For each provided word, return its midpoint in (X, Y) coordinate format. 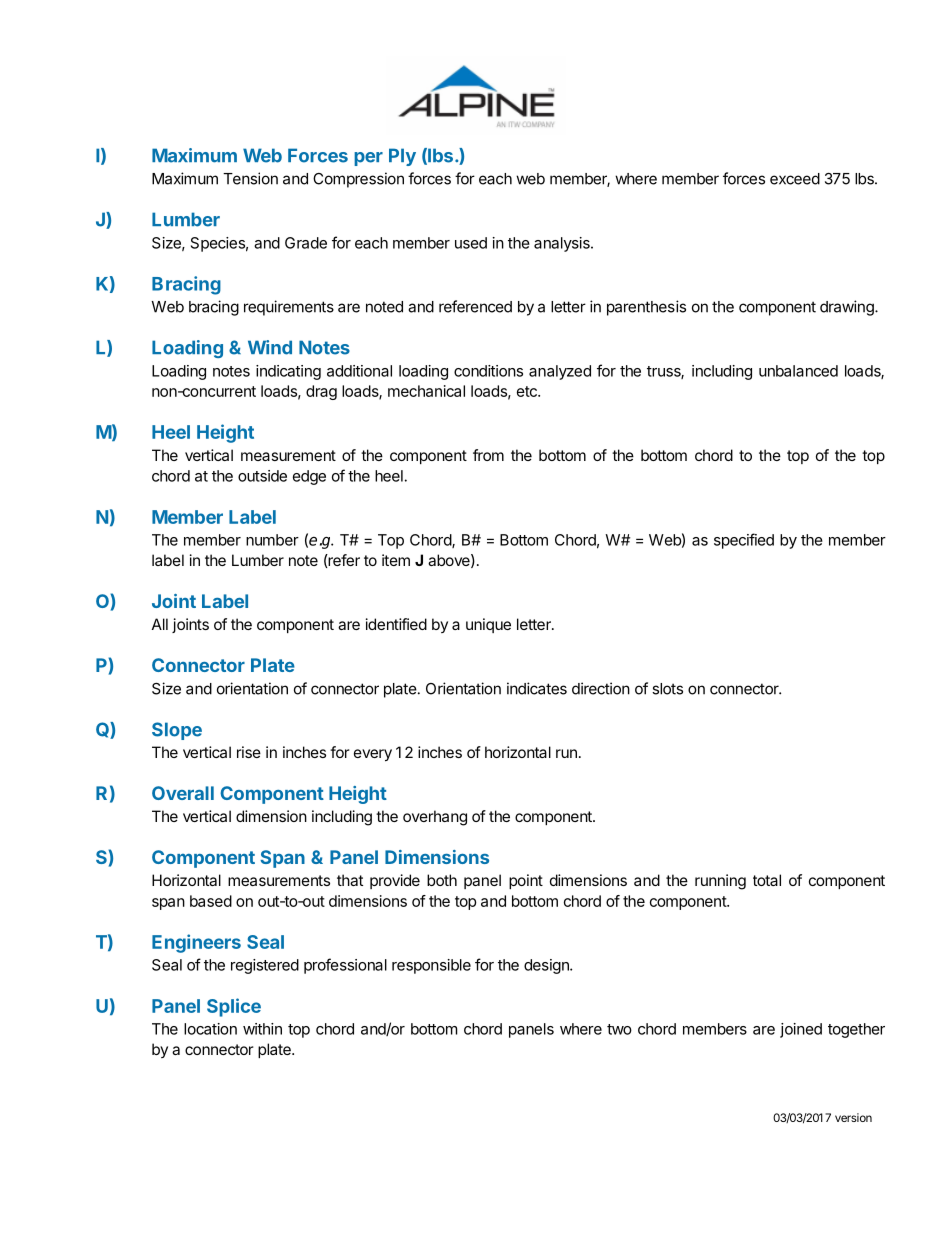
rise (249, 752)
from (488, 455)
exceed (795, 179)
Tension (250, 178)
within (262, 1029)
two (619, 1029)
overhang (435, 818)
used (471, 243)
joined (801, 1030)
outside (262, 476)
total (767, 880)
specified (744, 541)
